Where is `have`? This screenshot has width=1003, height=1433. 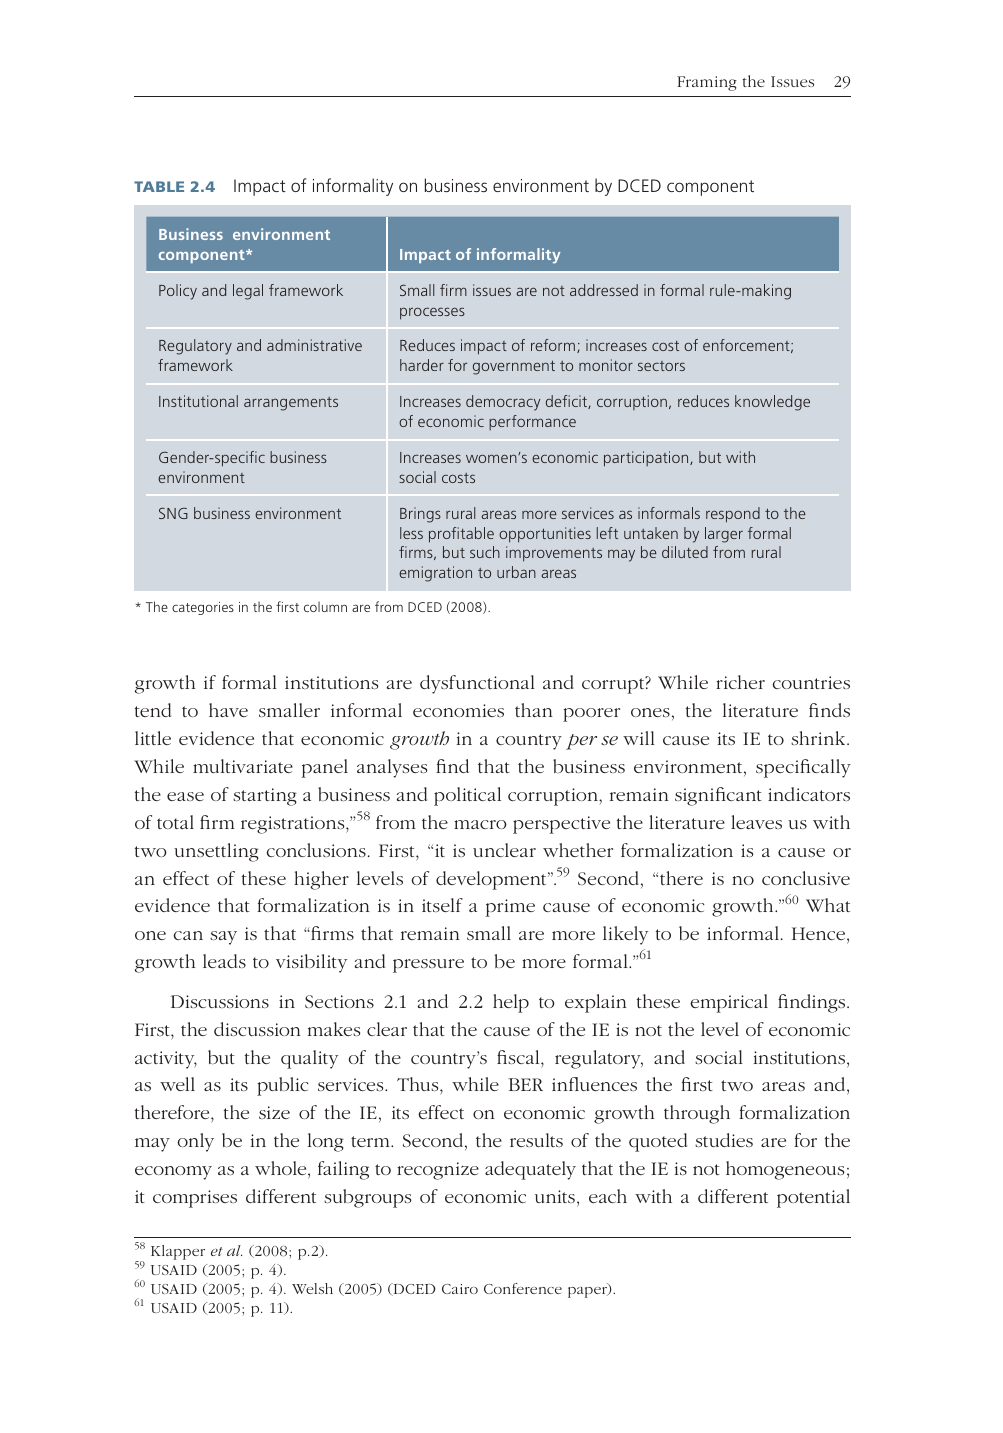
have is located at coordinates (228, 710).
